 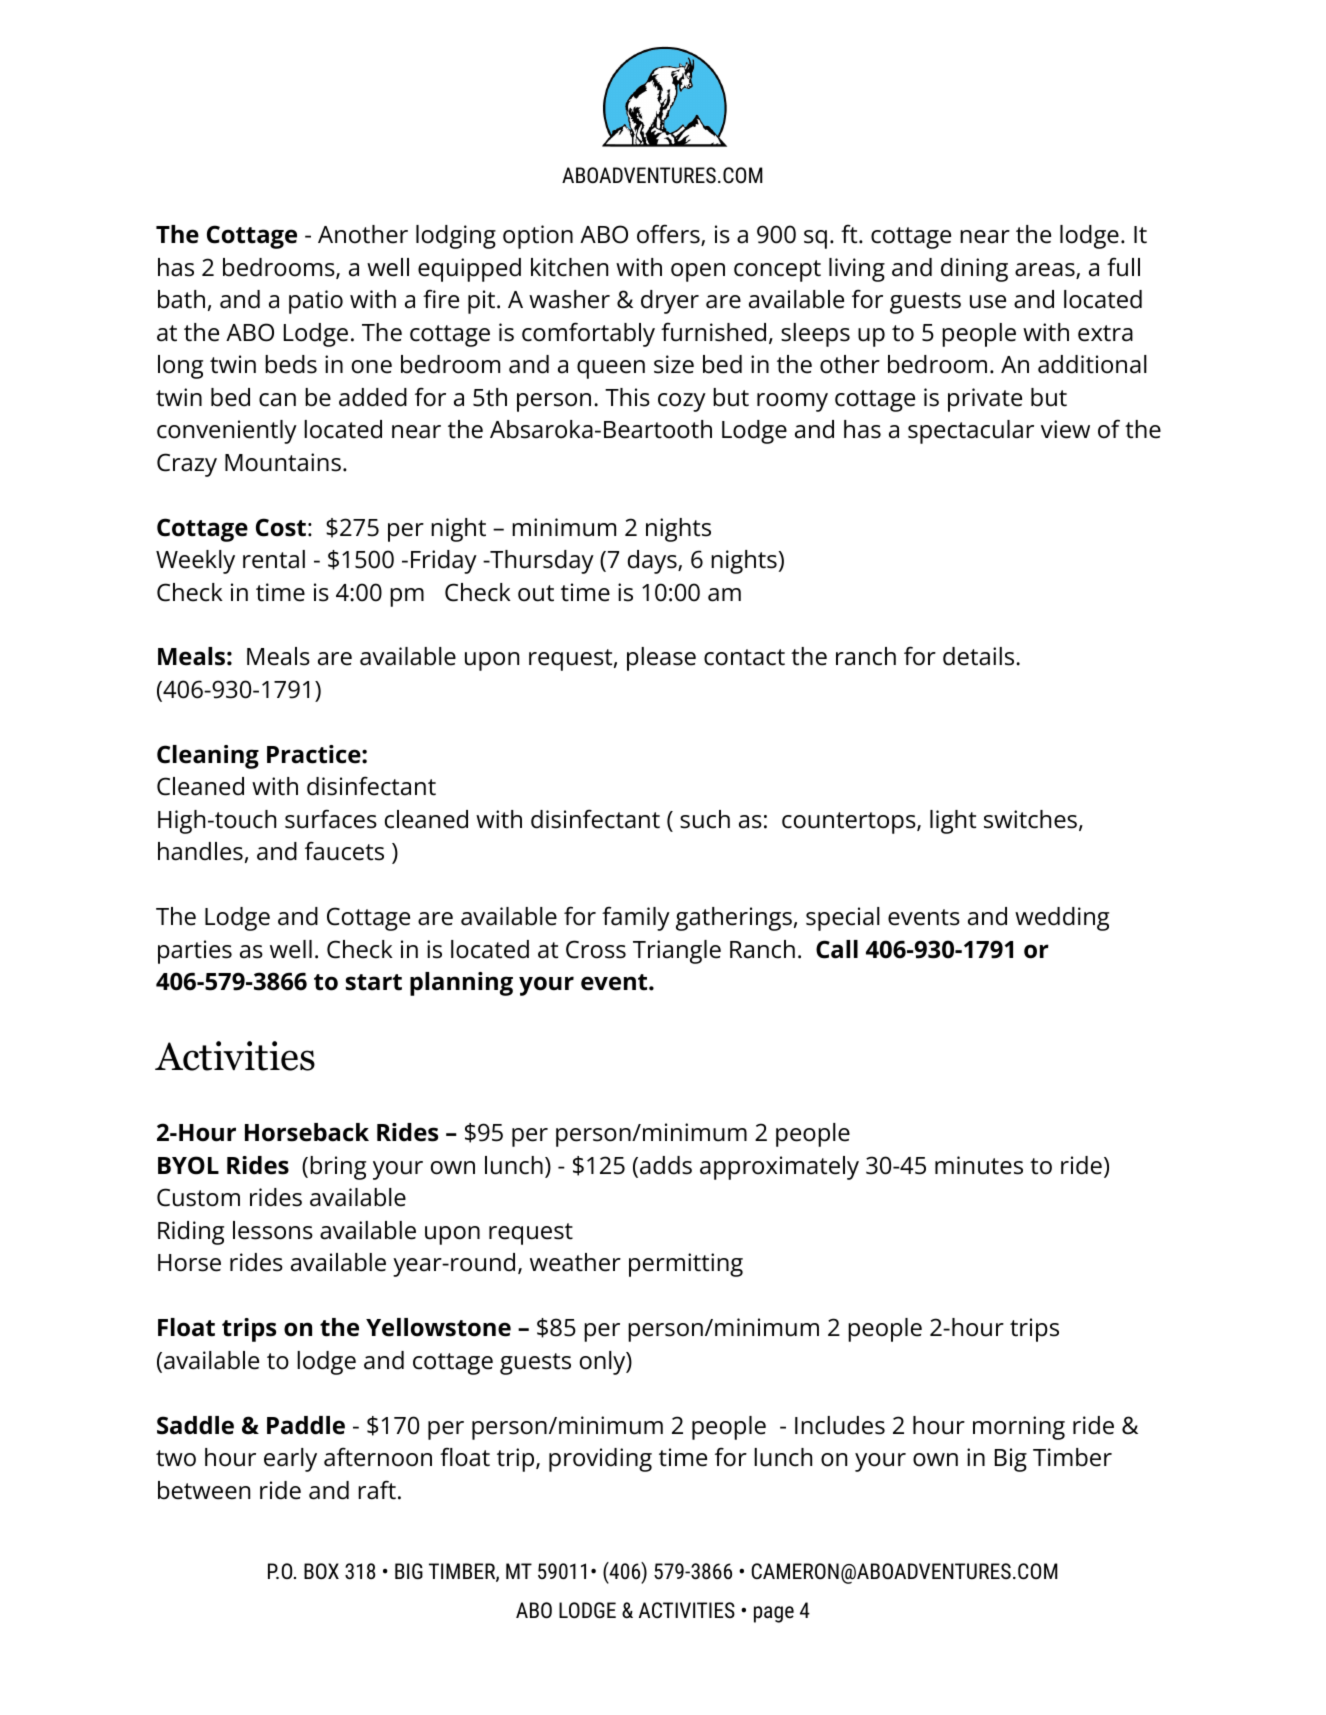 What do you see at coordinates (1019, 1428) in the screenshot?
I see `morning` at bounding box center [1019, 1428].
